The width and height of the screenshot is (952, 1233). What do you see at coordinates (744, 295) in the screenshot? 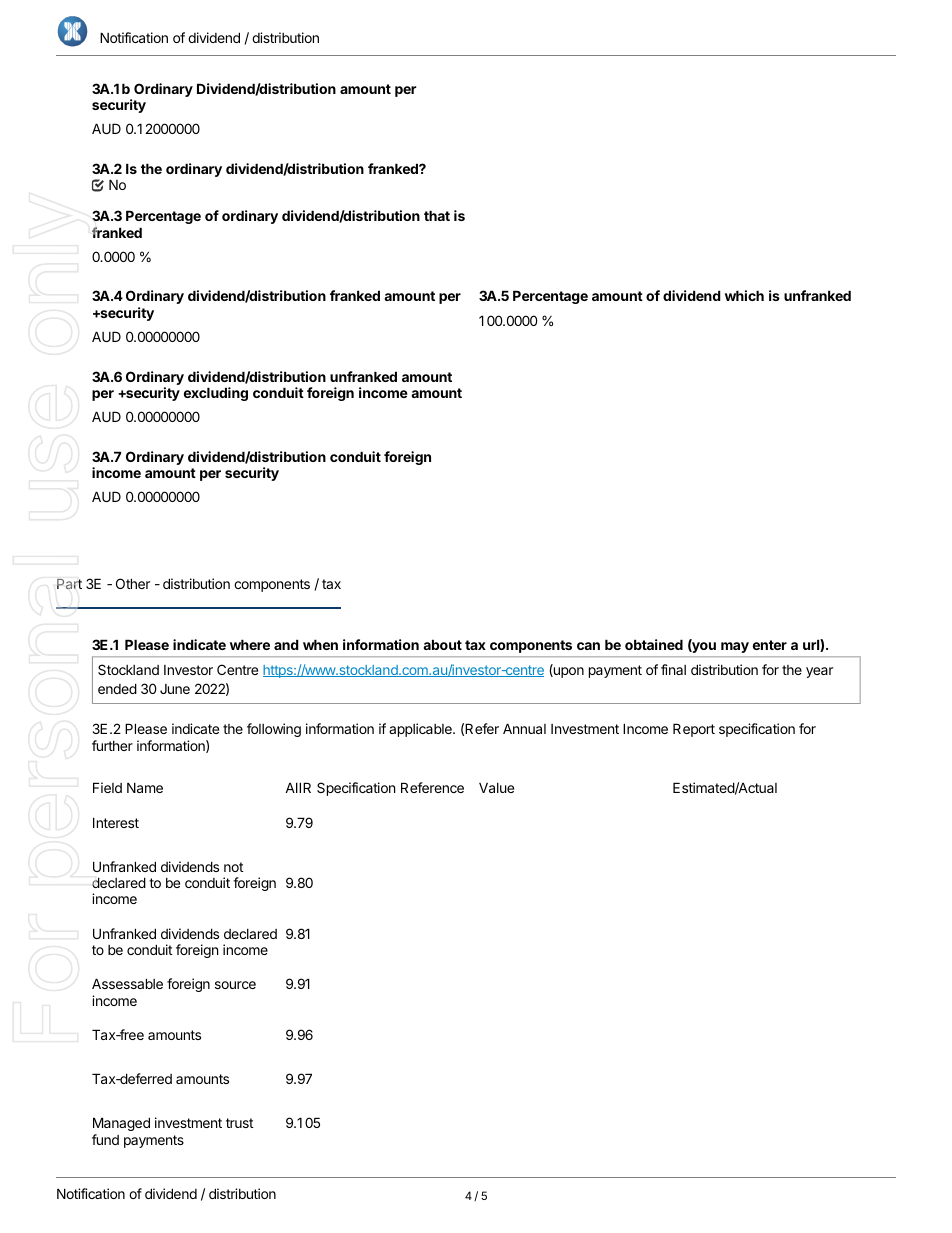
I see `which` at bounding box center [744, 295].
